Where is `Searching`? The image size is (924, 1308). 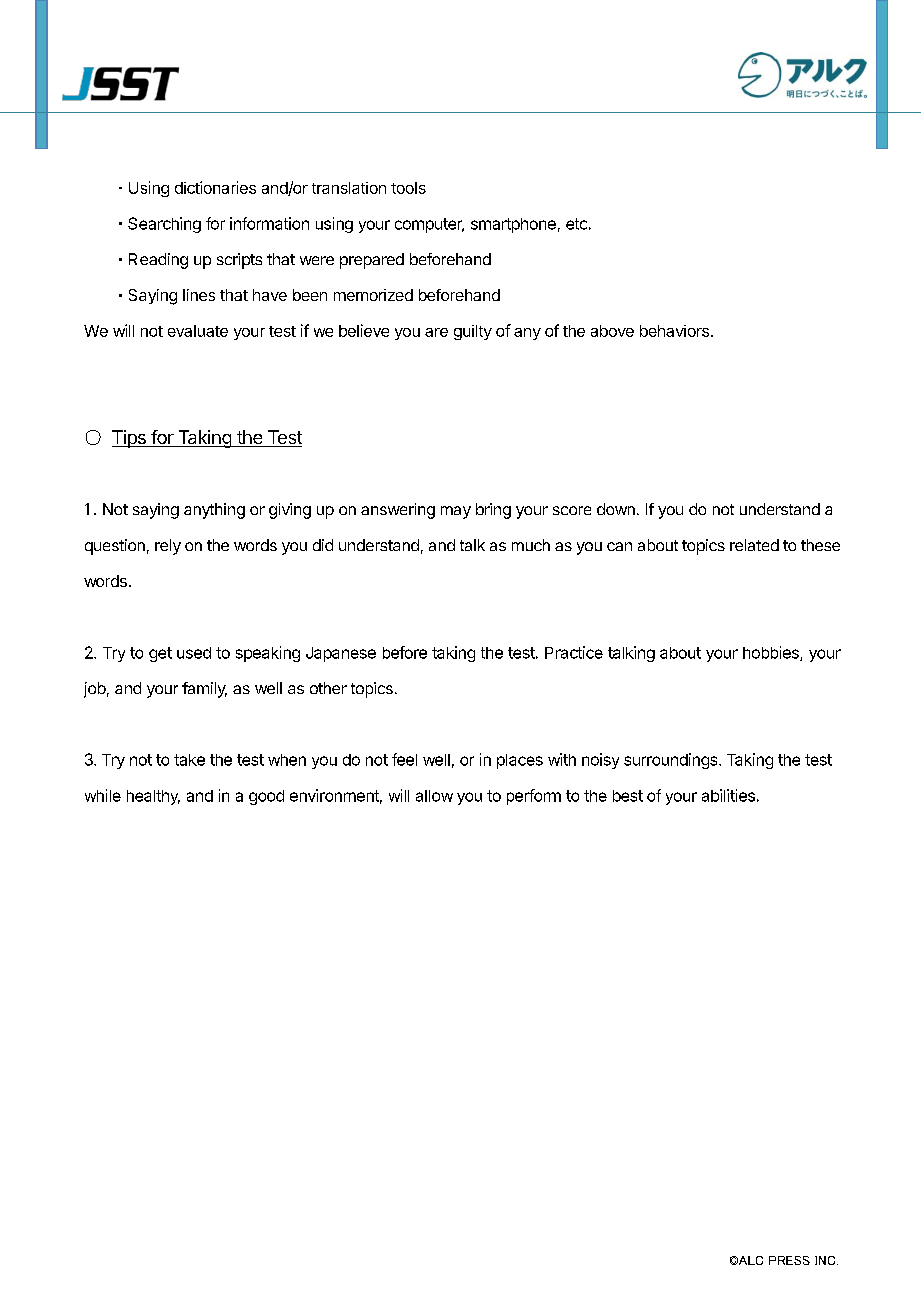
Searching is located at coordinates (164, 225).
